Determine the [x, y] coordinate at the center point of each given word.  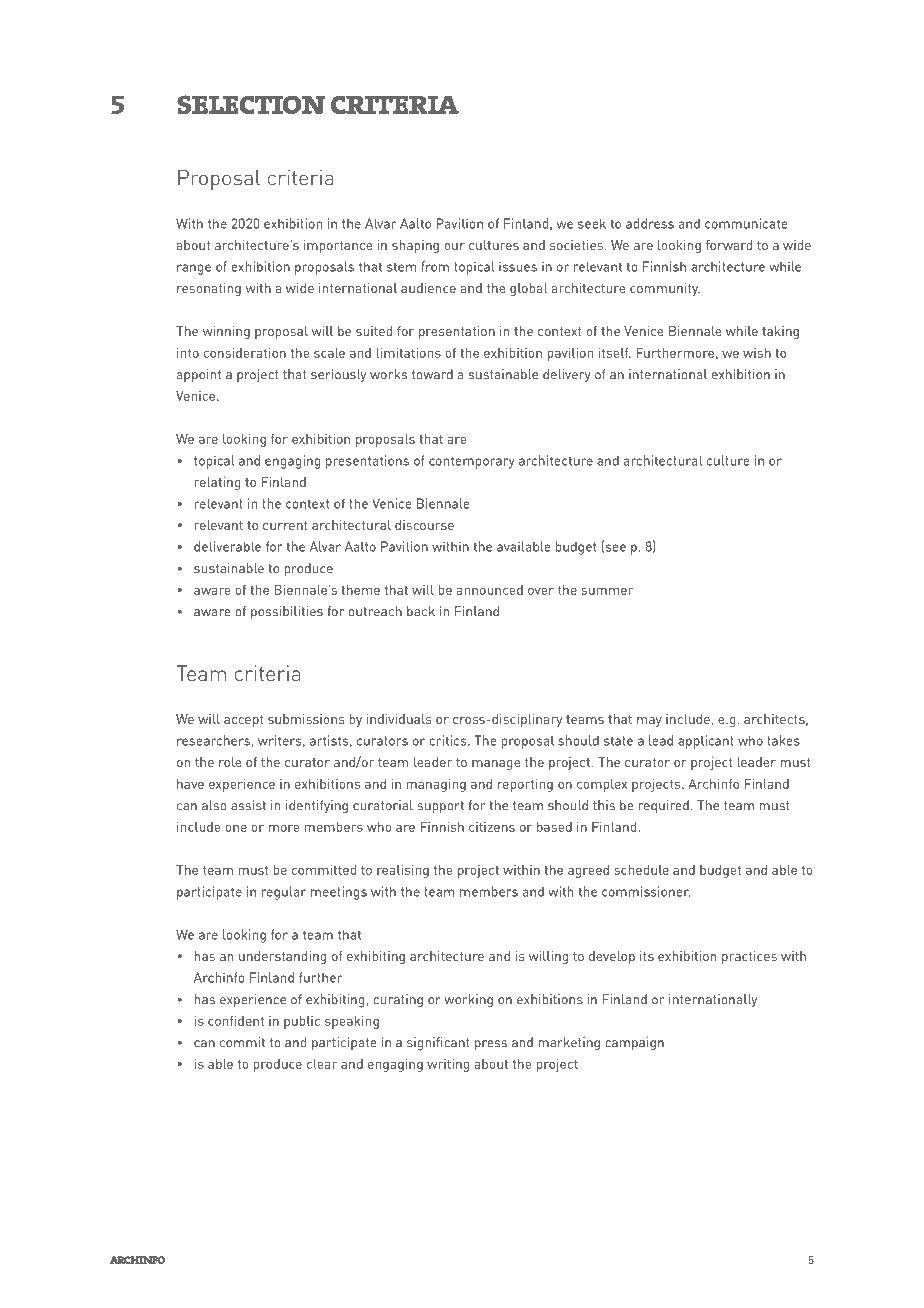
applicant [706, 742]
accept [243, 721]
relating [217, 483]
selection [251, 104]
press [491, 1045]
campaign [634, 1044]
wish [757, 353]
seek [592, 223]
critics [449, 740]
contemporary [472, 462]
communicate [746, 223]
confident [236, 1021]
